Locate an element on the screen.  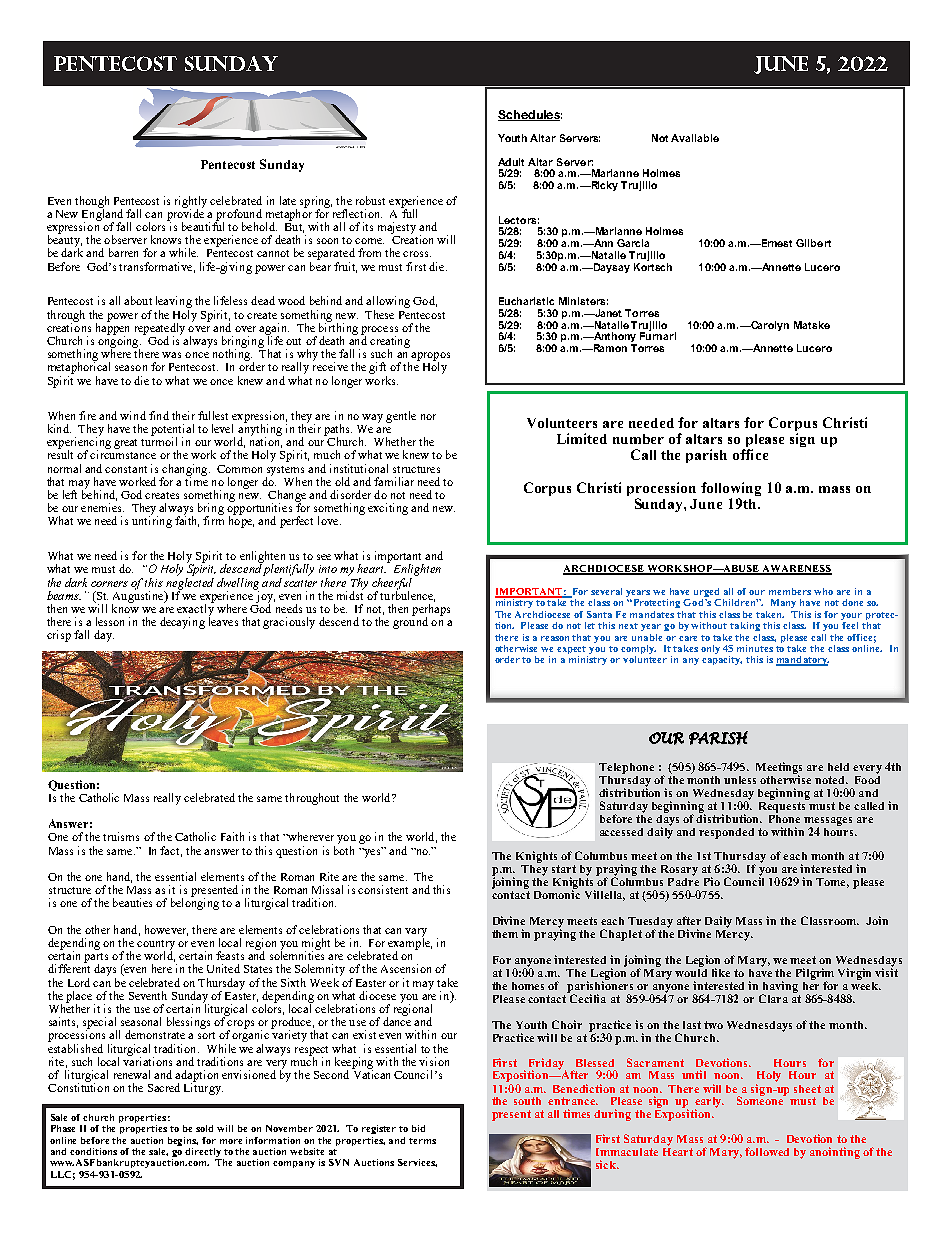
Pio is located at coordinates (712, 881).
